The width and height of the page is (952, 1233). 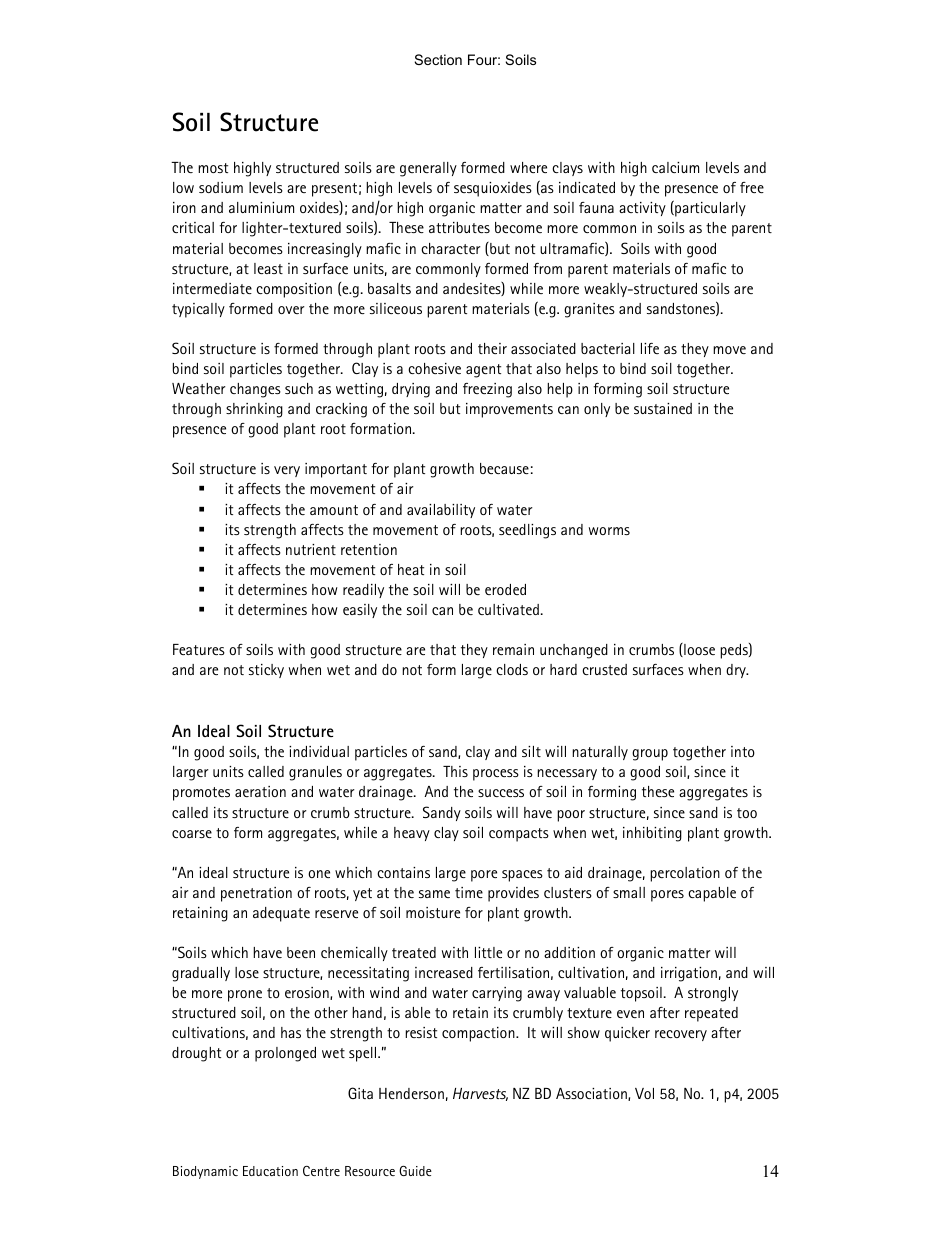 What do you see at coordinates (270, 1171) in the page?
I see `Education` at bounding box center [270, 1171].
